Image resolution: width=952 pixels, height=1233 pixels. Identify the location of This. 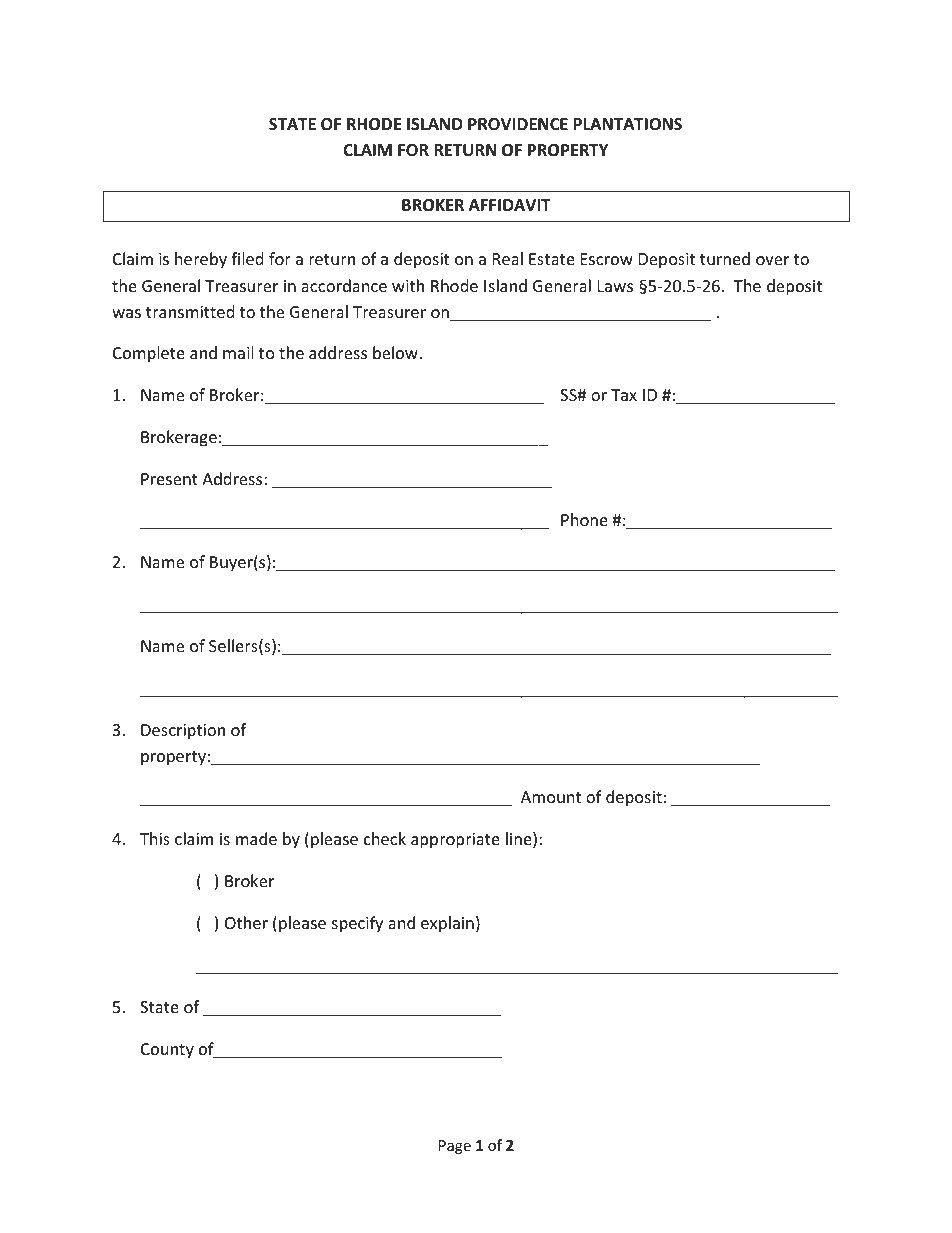
(155, 838).
